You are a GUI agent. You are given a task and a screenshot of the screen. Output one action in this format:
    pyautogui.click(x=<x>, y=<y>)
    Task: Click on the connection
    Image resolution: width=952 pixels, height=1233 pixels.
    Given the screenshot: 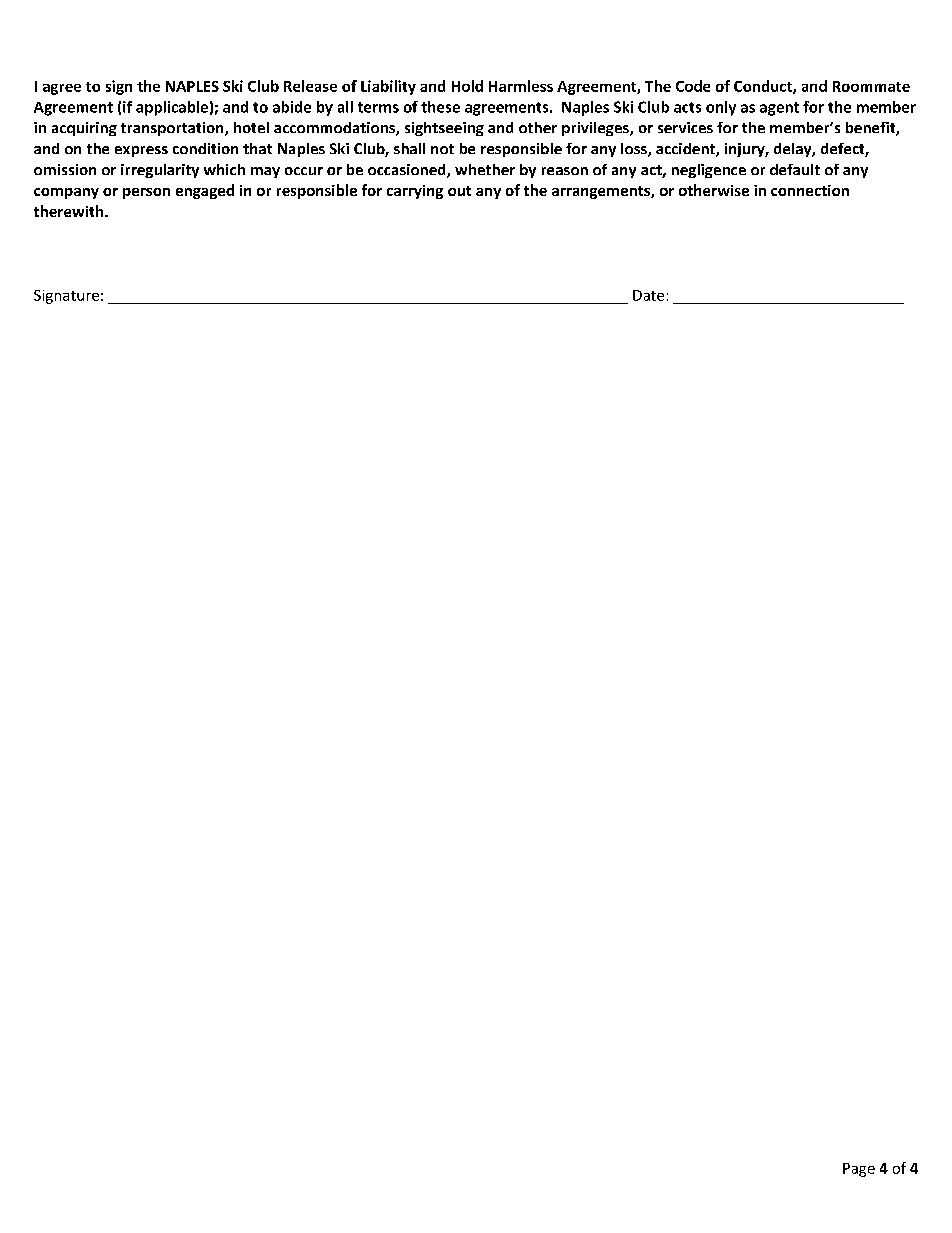 What is the action you would take?
    pyautogui.click(x=810, y=190)
